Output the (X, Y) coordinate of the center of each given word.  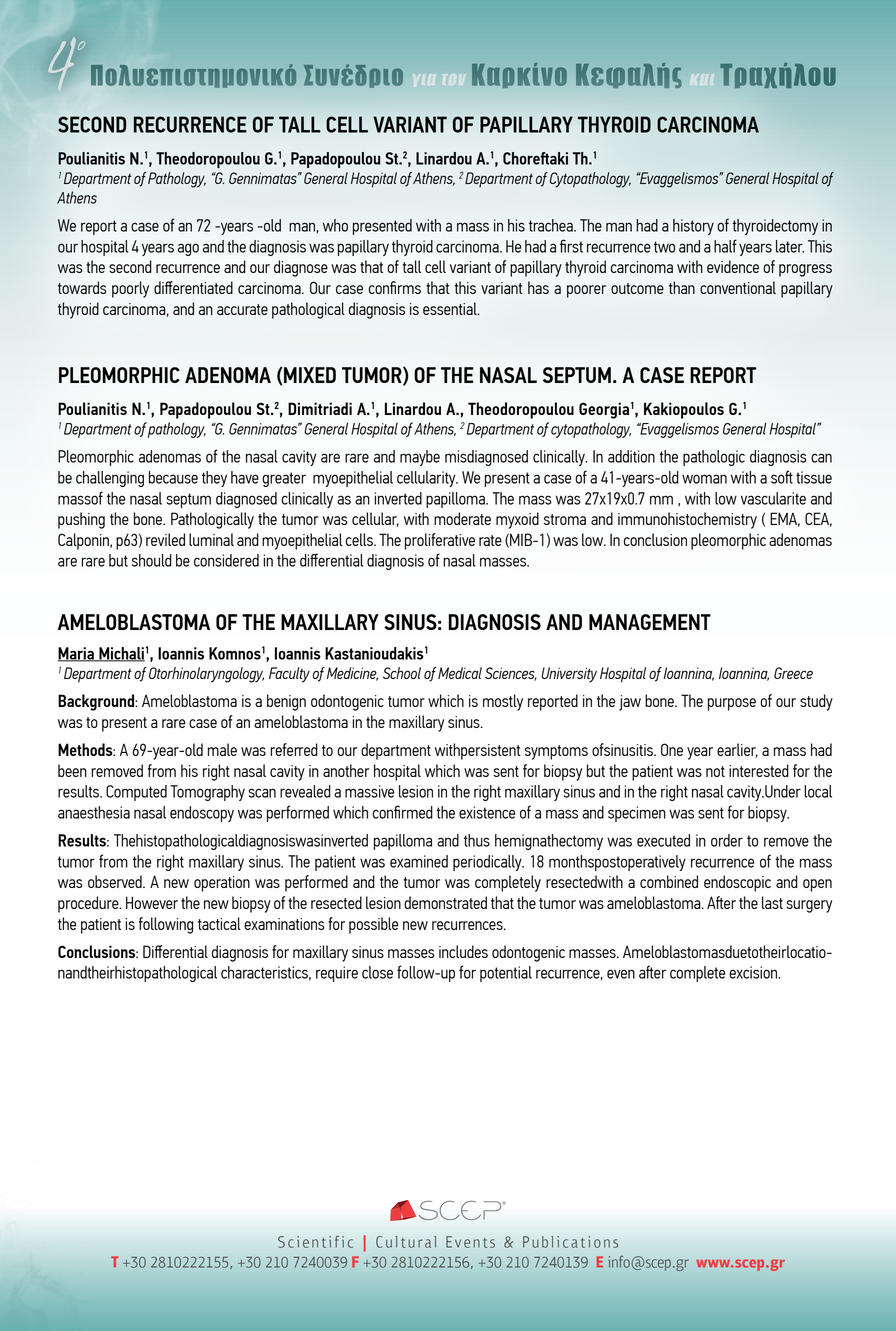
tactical (219, 923)
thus (477, 840)
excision (754, 972)
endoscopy (202, 814)
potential (506, 974)
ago (188, 249)
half (725, 246)
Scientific (315, 1242)
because (173, 477)
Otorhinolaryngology (206, 675)
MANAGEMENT (650, 622)
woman (704, 479)
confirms (394, 287)
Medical (460, 673)
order (727, 840)
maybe (420, 458)
